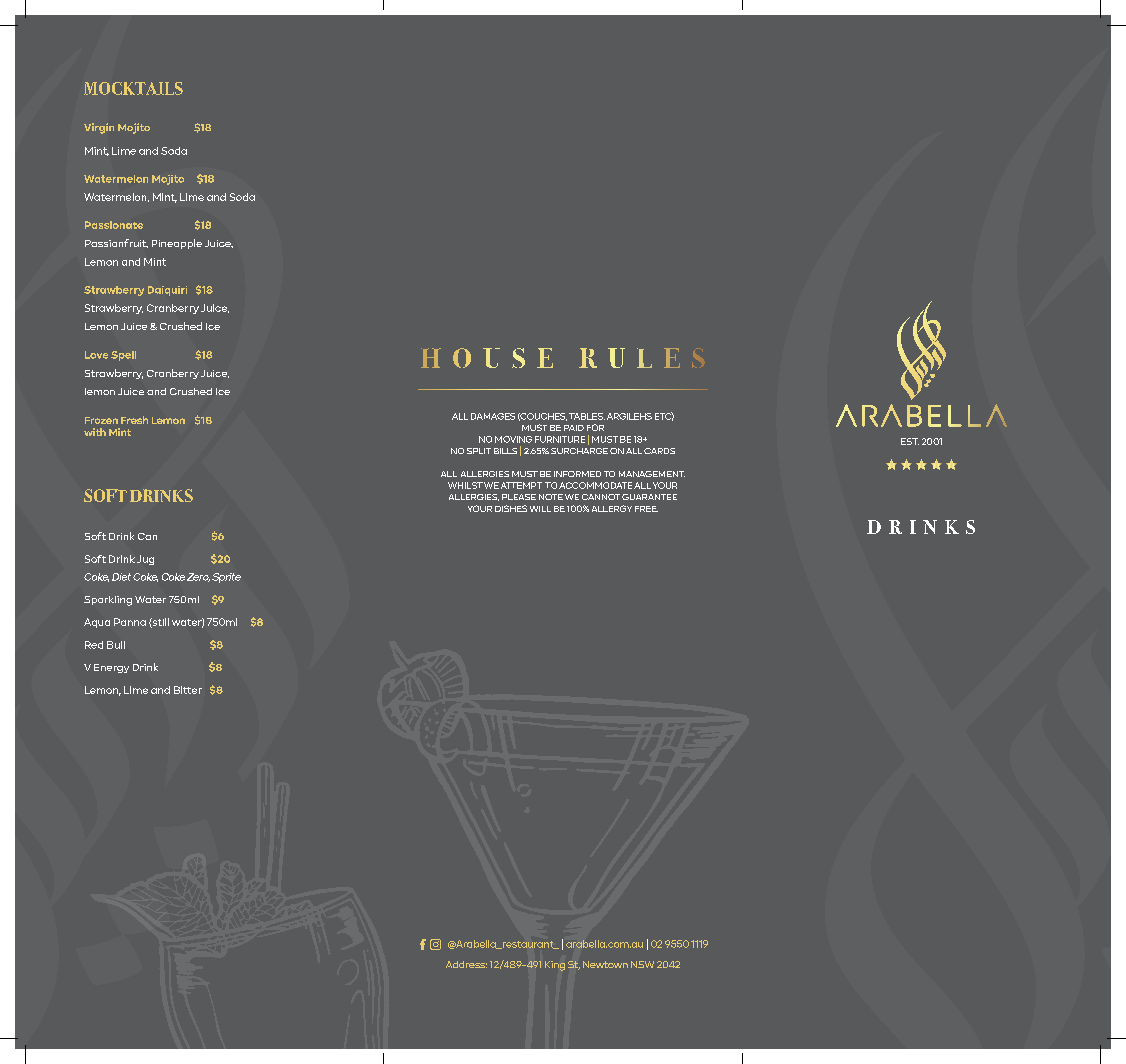  Describe the element at coordinates (188, 690) in the screenshot. I see `Bitter` at that location.
